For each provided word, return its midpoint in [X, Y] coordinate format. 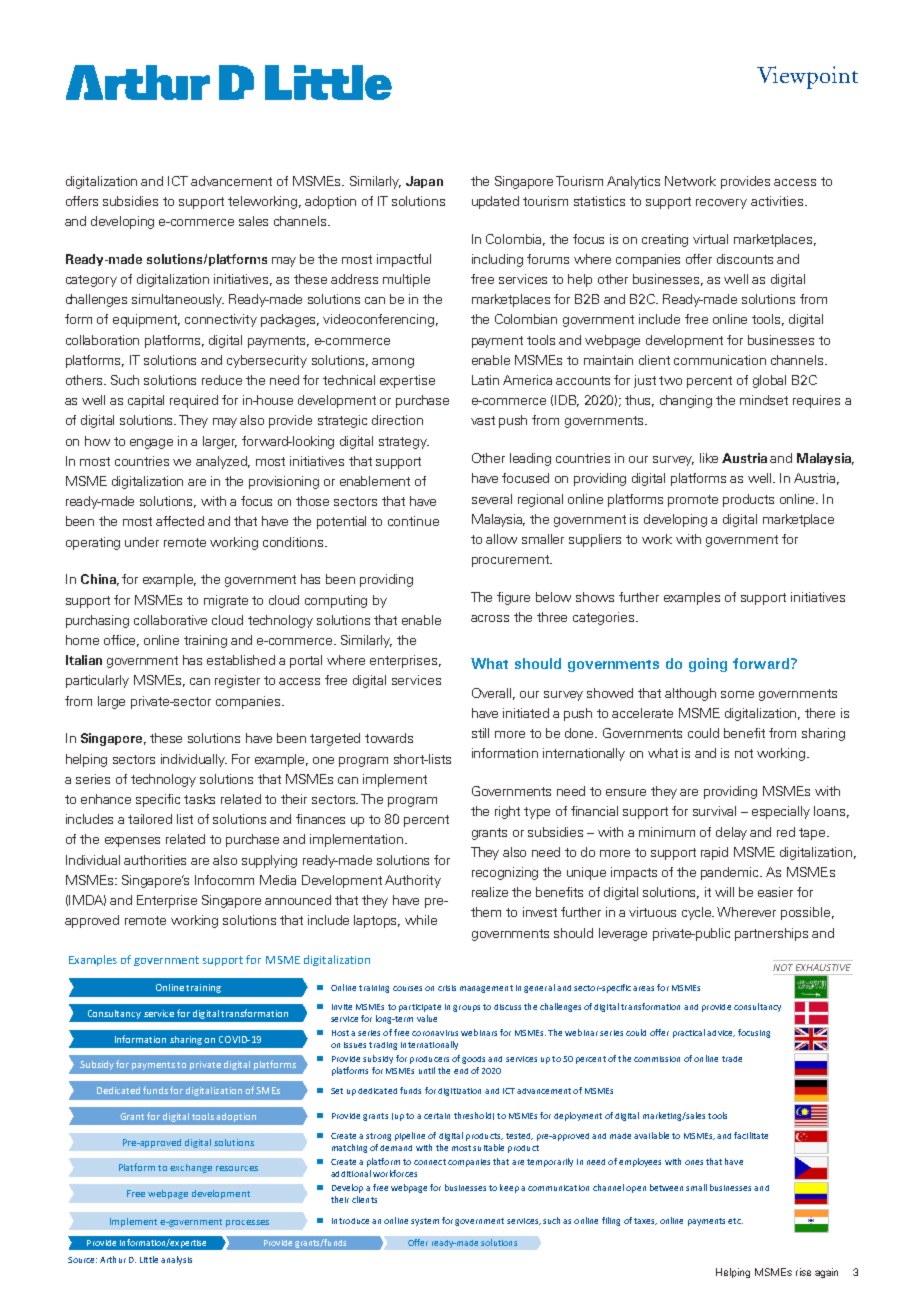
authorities [155, 860]
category [91, 281]
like [709, 458]
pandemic [731, 873]
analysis [176, 1260]
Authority [413, 881]
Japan [424, 182]
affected [180, 521]
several [492, 499]
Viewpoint [807, 77]
